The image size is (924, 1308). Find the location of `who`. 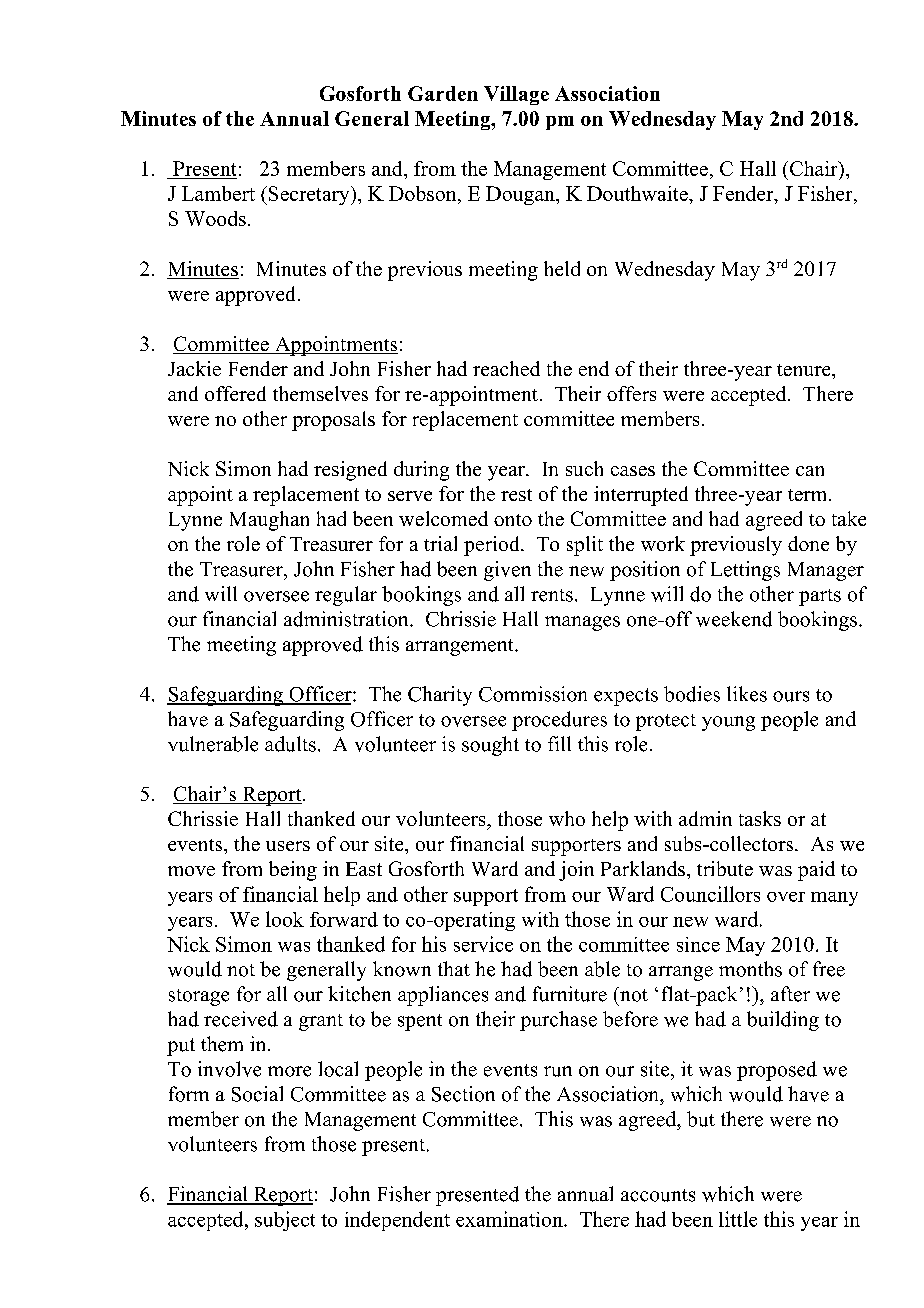

who is located at coordinates (567, 818).
